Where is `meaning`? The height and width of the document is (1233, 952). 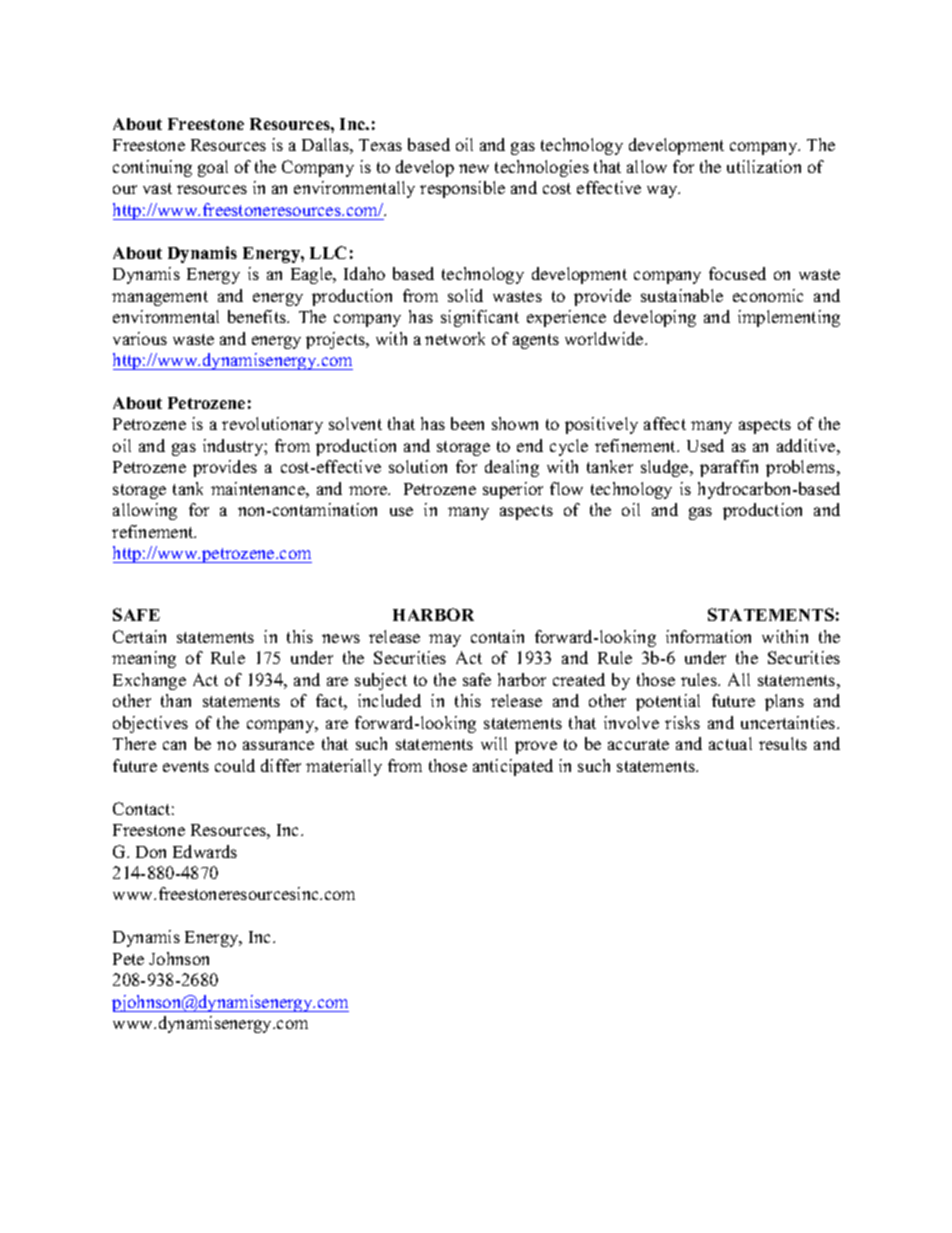
meaning is located at coordinates (144, 659).
